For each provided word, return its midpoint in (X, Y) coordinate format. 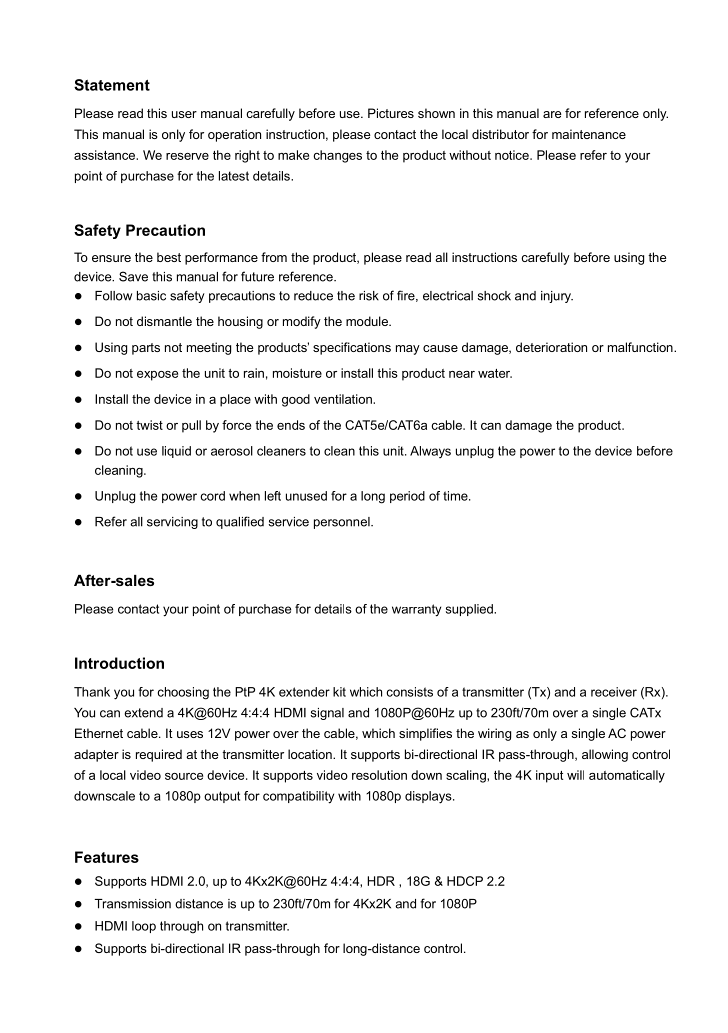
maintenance (589, 134)
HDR (381, 881)
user (184, 114)
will (575, 775)
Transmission (133, 904)
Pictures (391, 113)
